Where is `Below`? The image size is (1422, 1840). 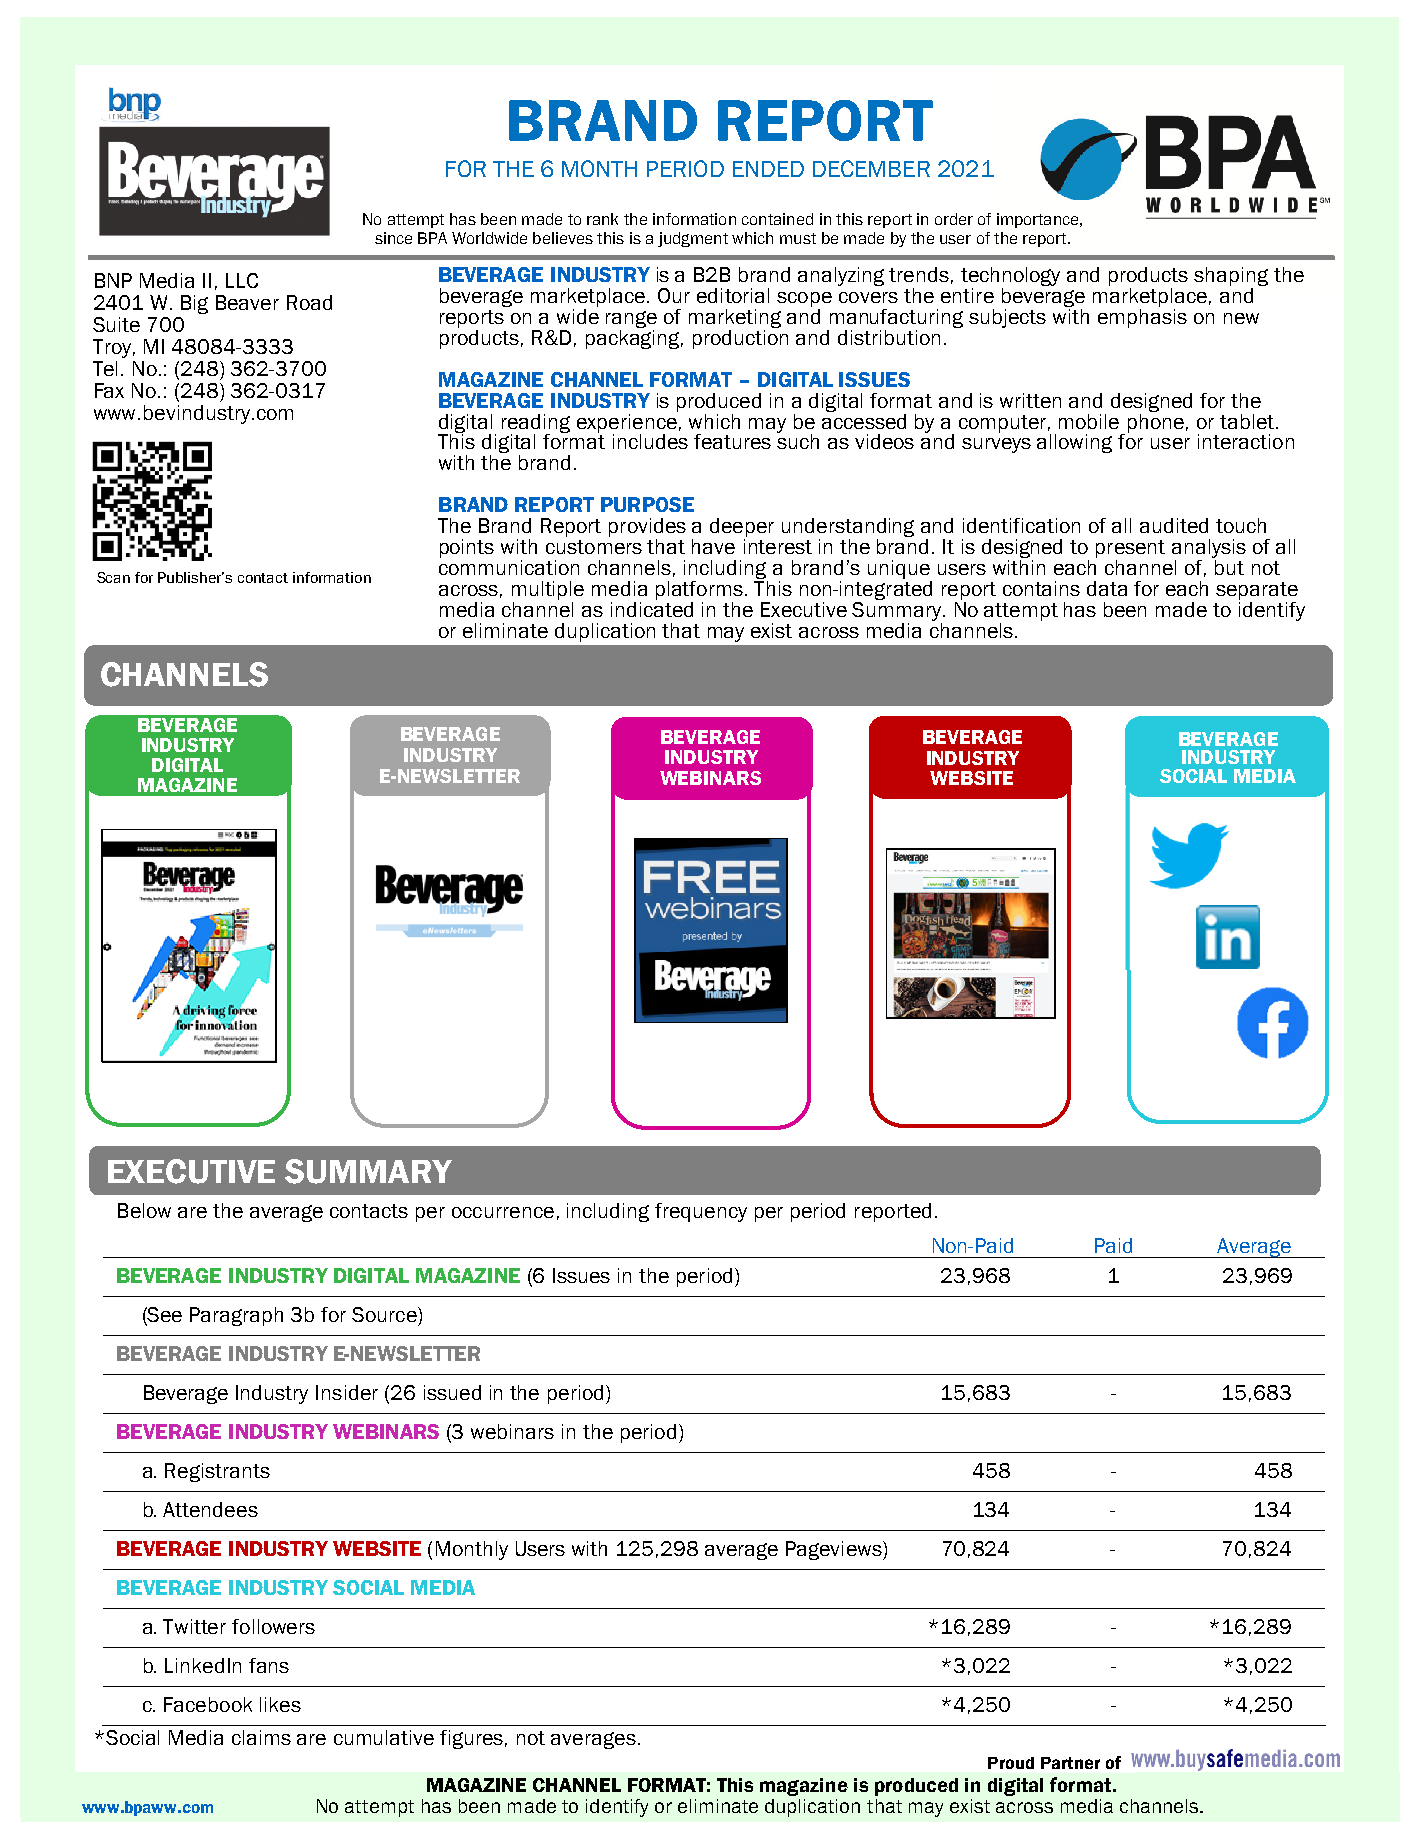 Below is located at coordinates (144, 1210).
